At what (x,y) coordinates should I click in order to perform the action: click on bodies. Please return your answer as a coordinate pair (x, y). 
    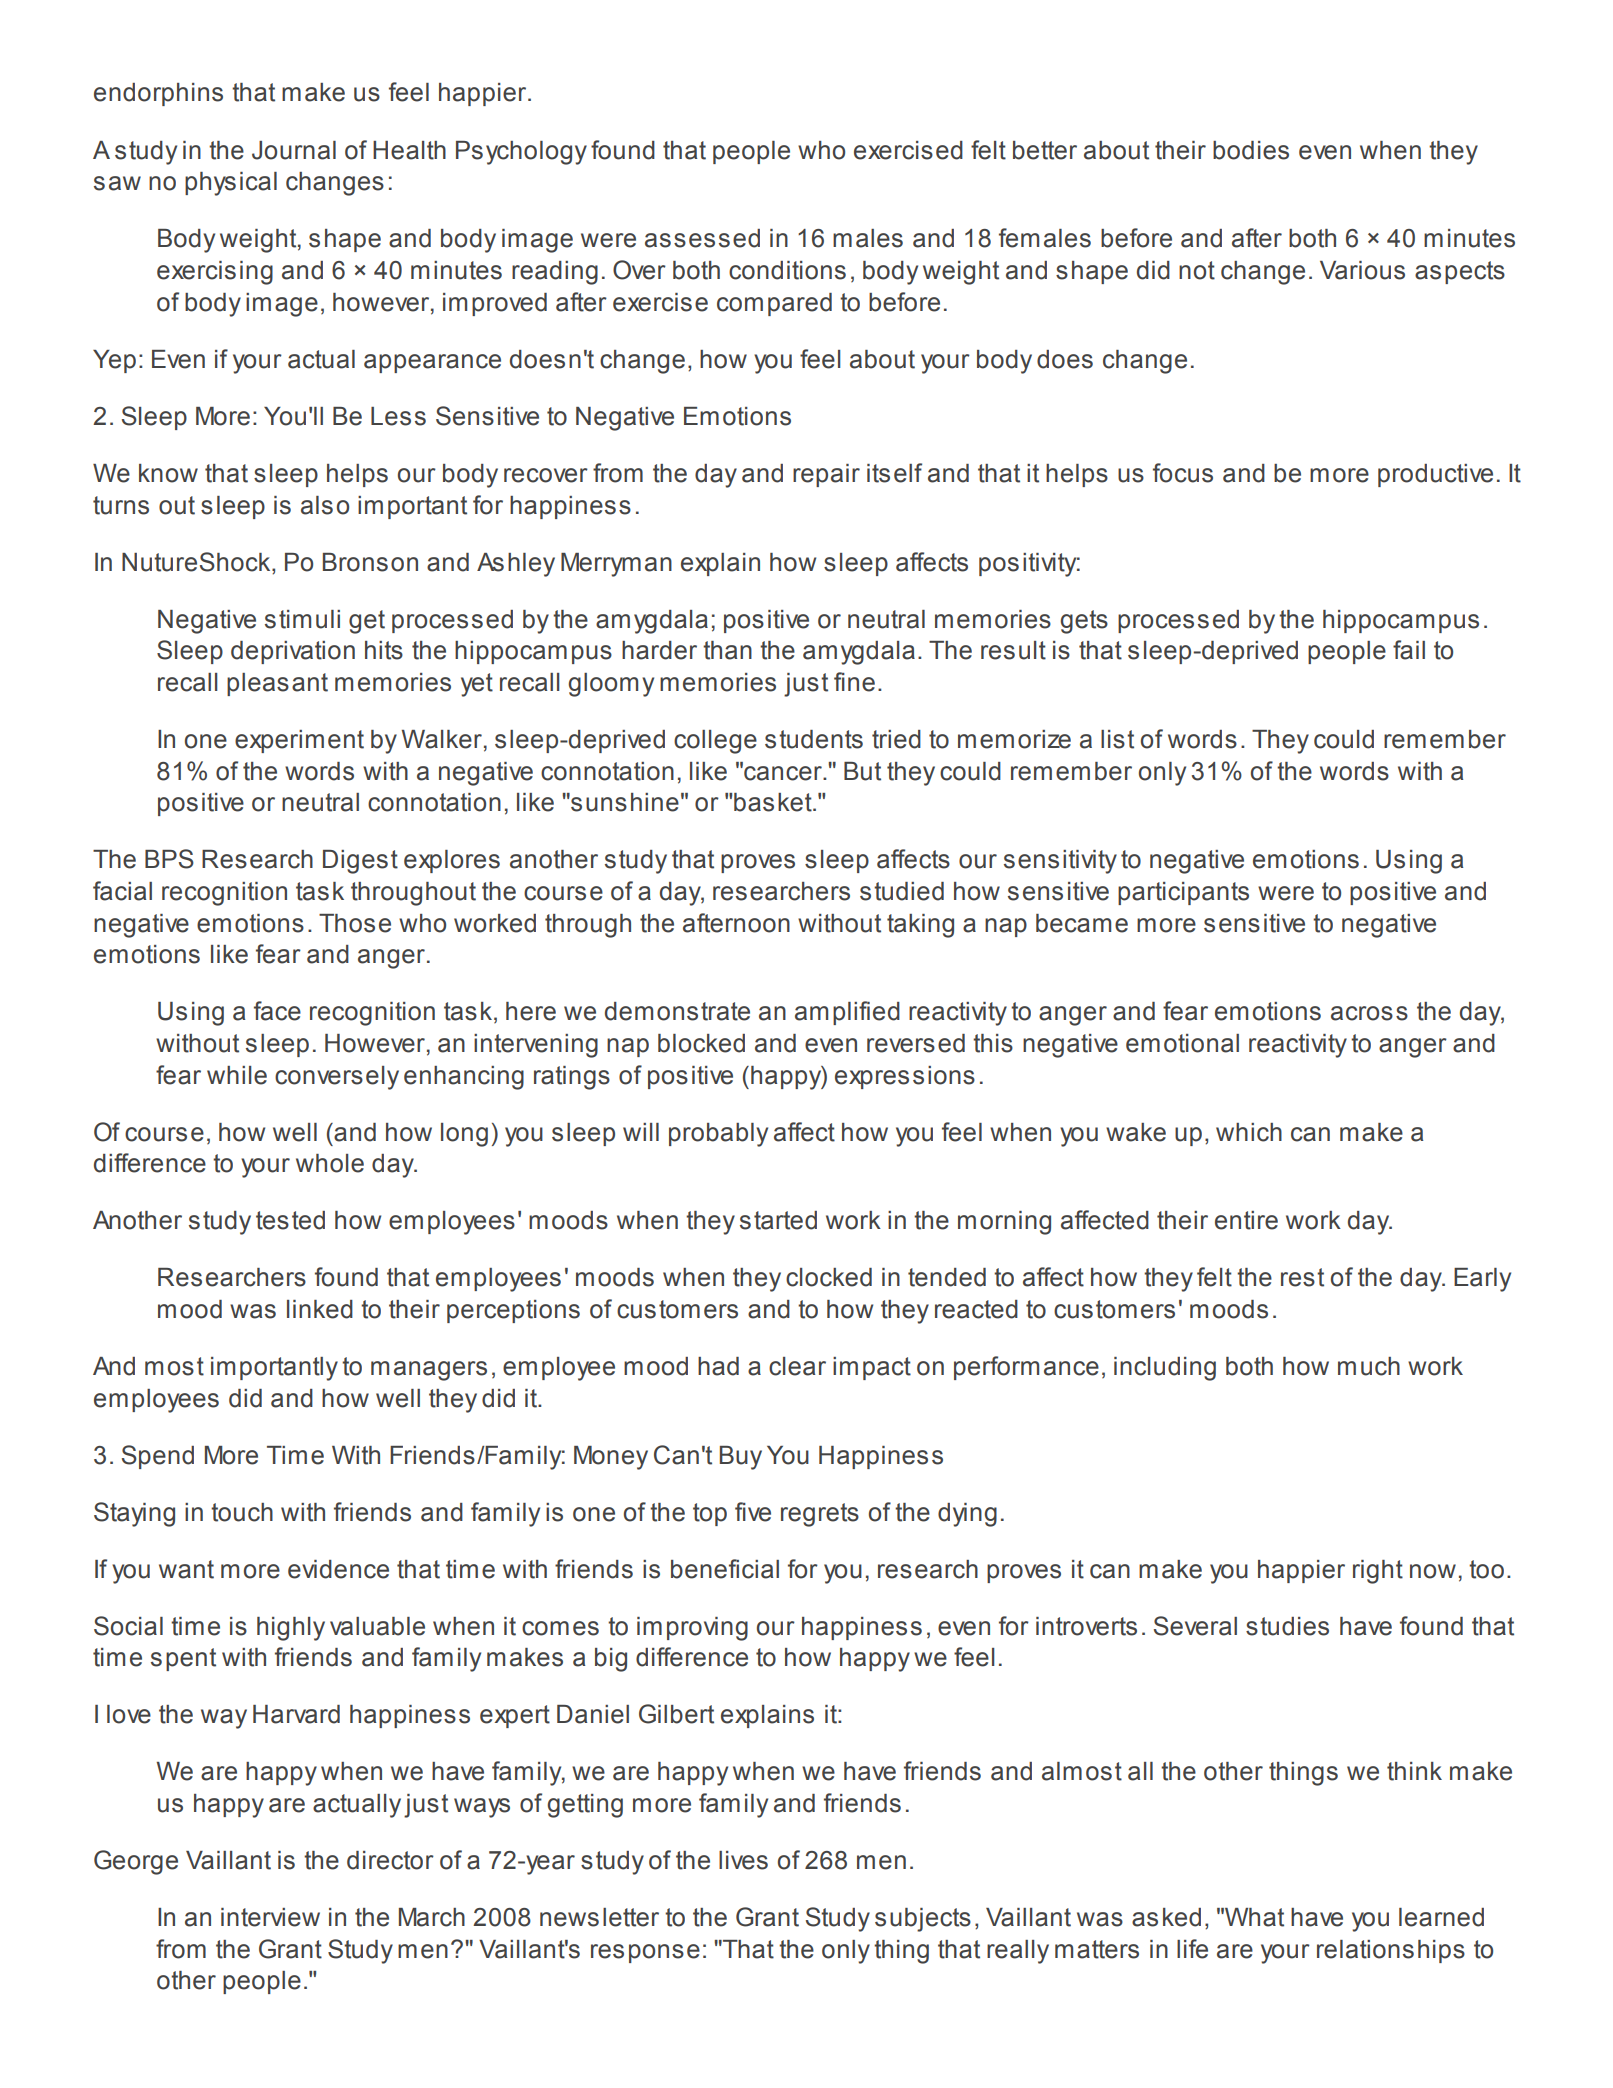
    Looking at the image, I should click on (1251, 150).
